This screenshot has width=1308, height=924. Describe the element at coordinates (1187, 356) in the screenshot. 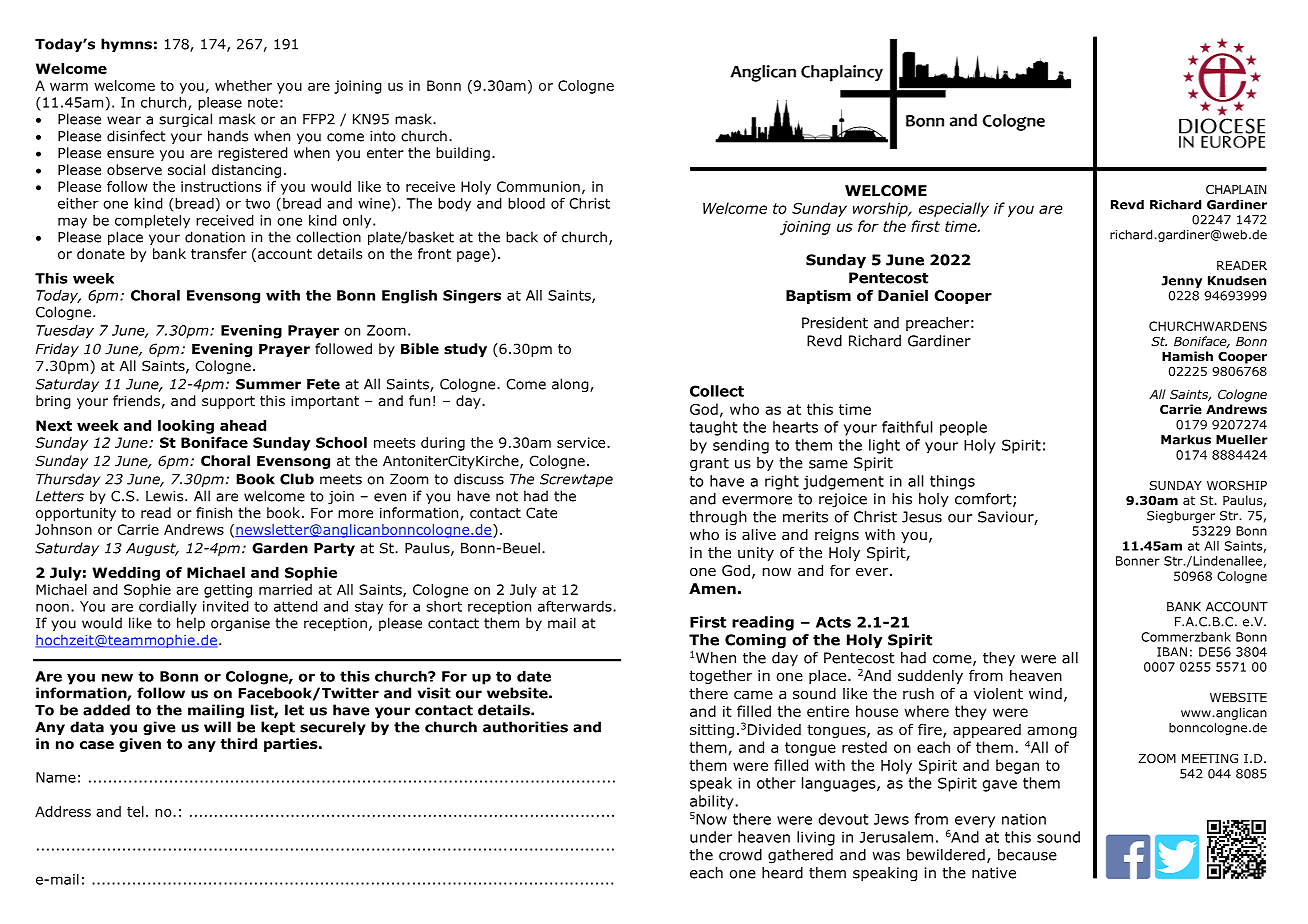

I see `Hamish` at that location.
